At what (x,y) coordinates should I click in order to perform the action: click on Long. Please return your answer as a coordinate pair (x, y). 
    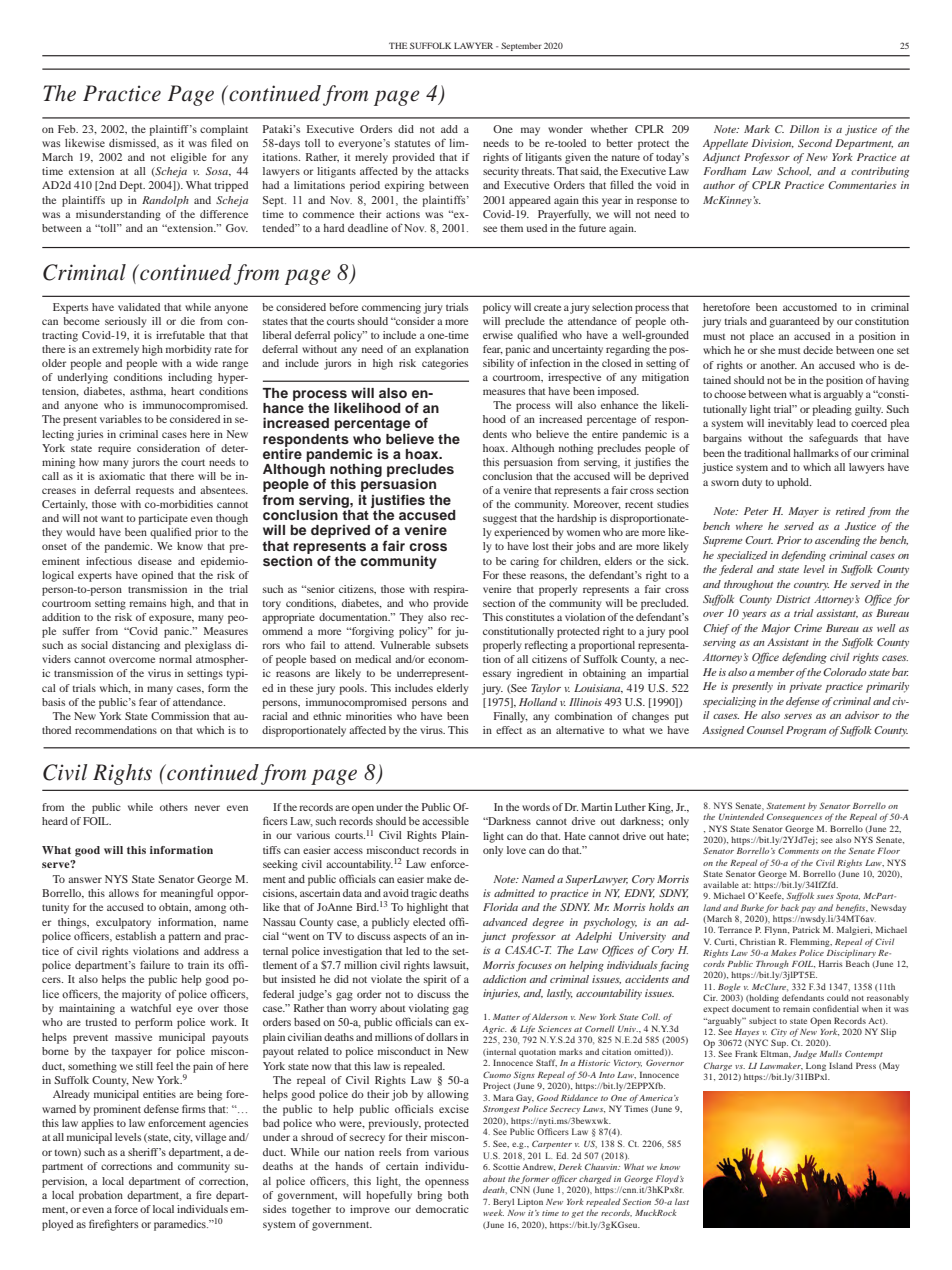
    Looking at the image, I should click on (816, 1066).
